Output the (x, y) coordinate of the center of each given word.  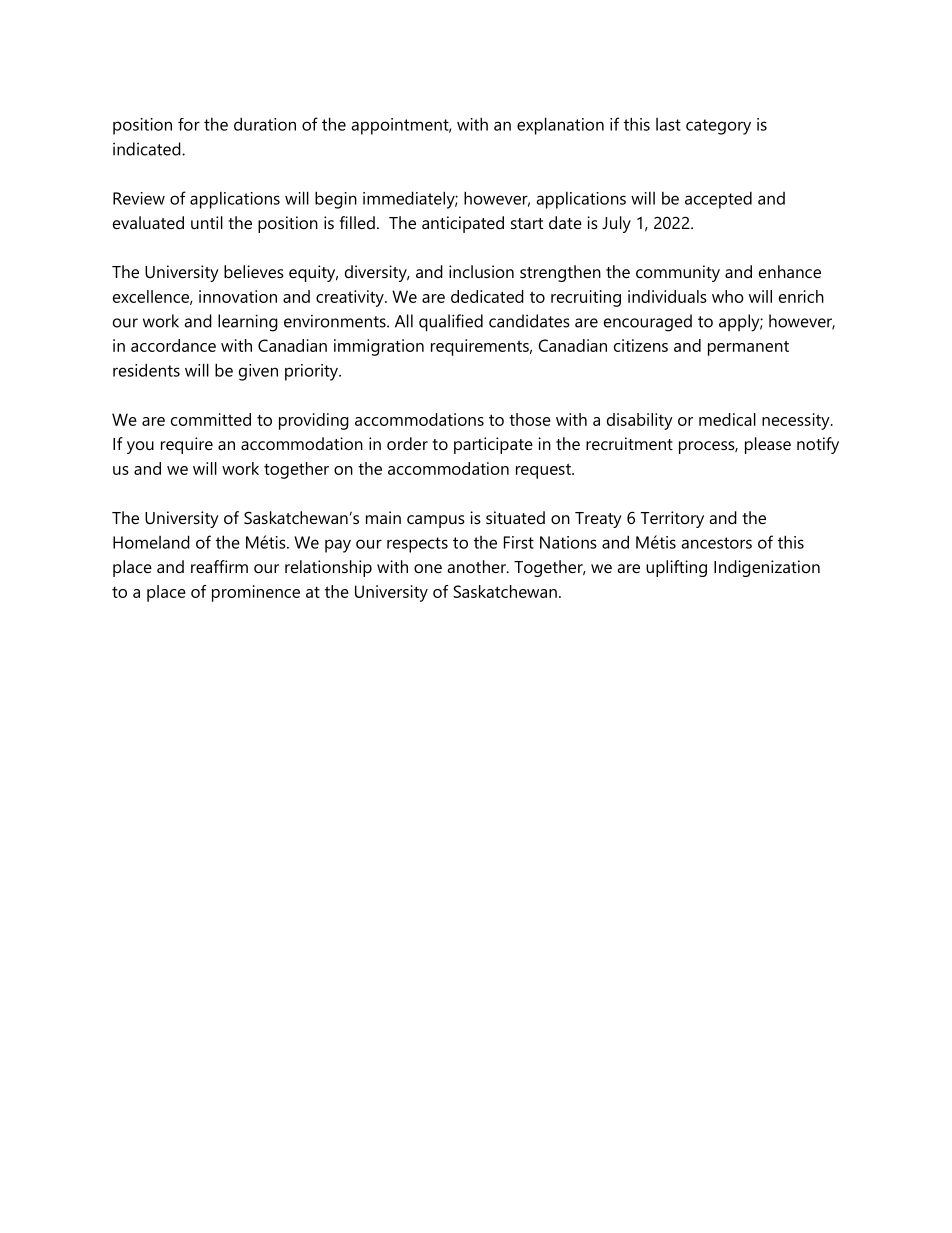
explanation (560, 126)
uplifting (676, 568)
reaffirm (219, 566)
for (189, 124)
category (718, 127)
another (477, 566)
